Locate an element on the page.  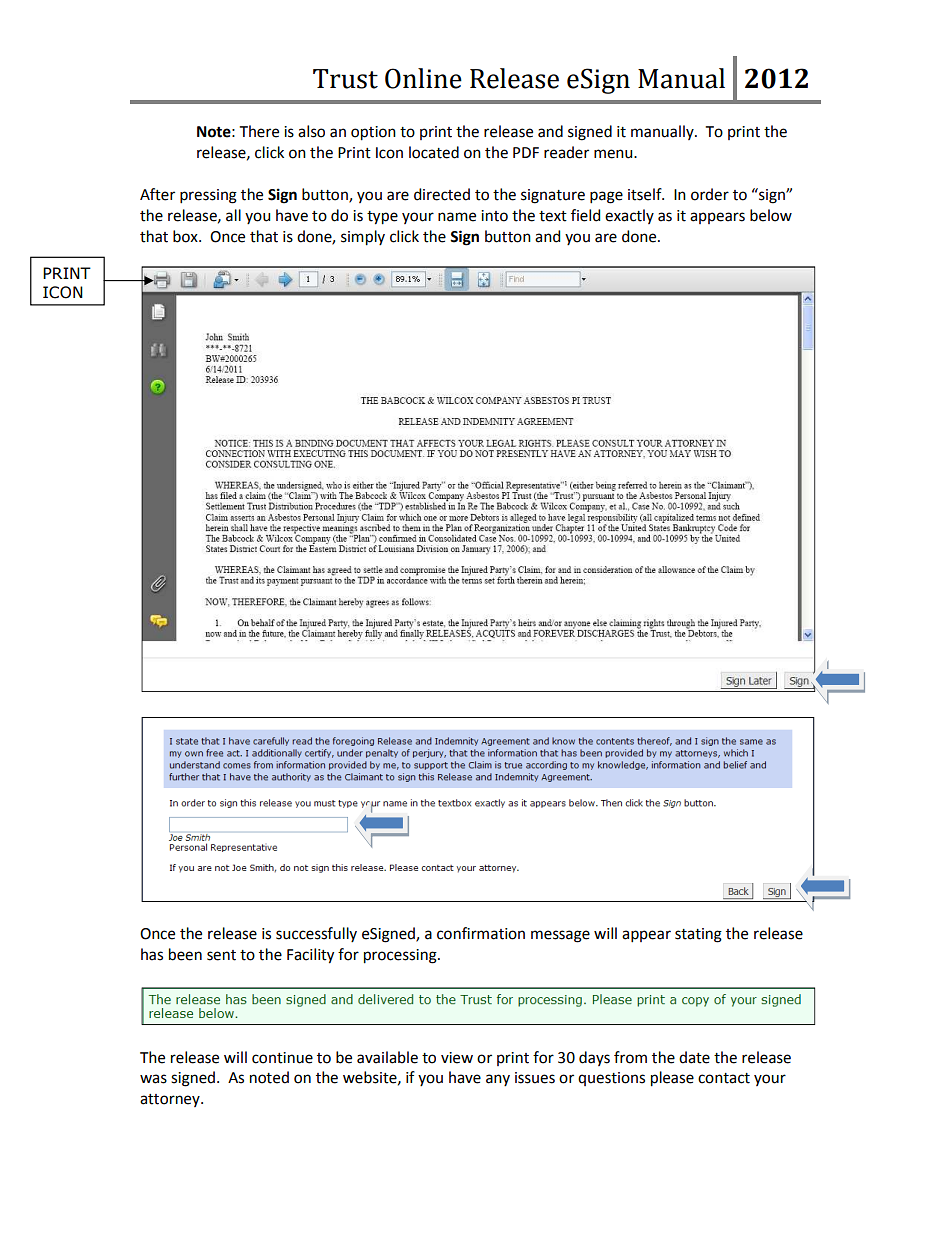
There is located at coordinates (259, 131).
